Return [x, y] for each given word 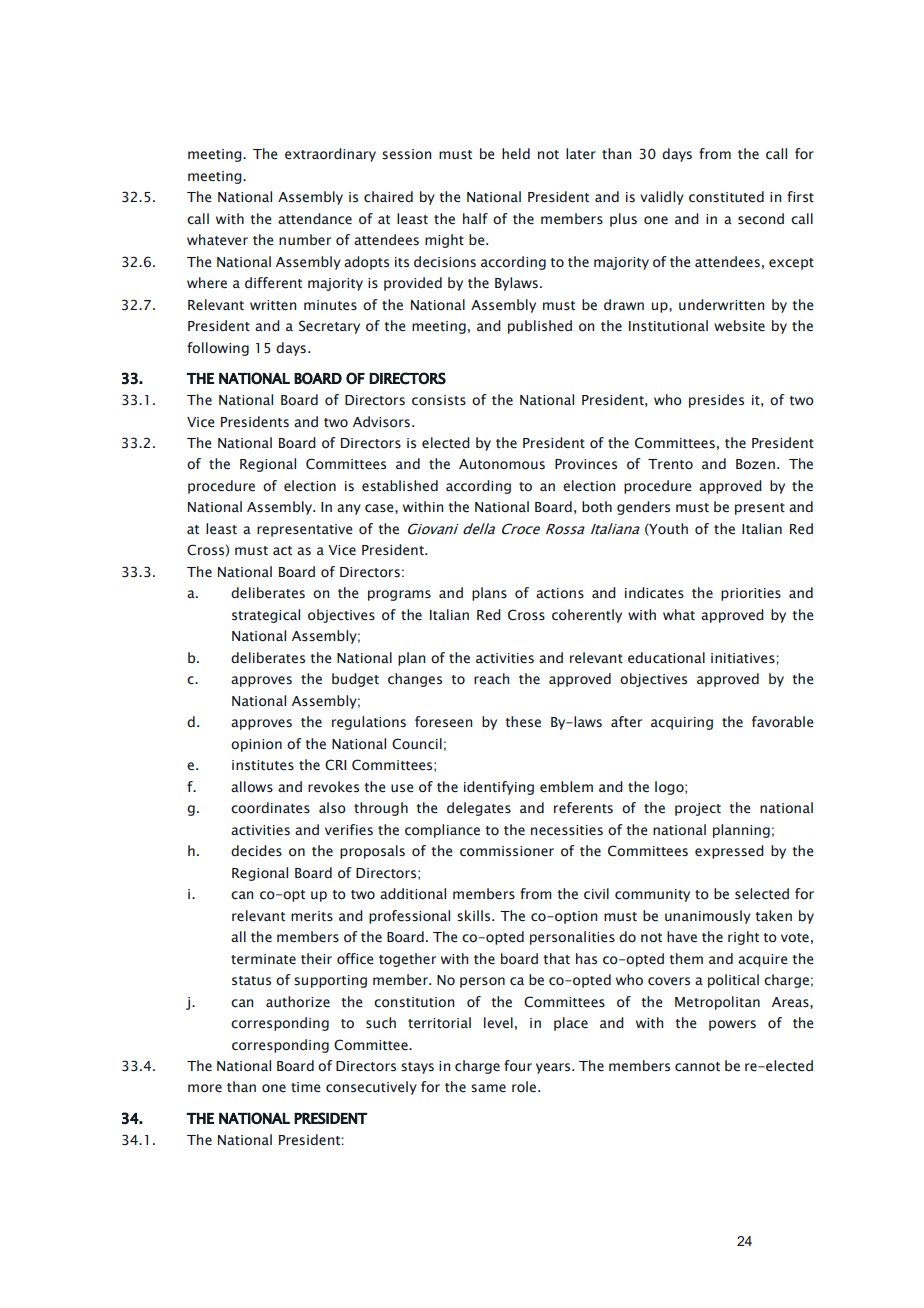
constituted [726, 197]
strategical [266, 616]
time [306, 1087]
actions [560, 593]
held [516, 154]
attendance [315, 219]
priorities [751, 594]
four [518, 1066]
